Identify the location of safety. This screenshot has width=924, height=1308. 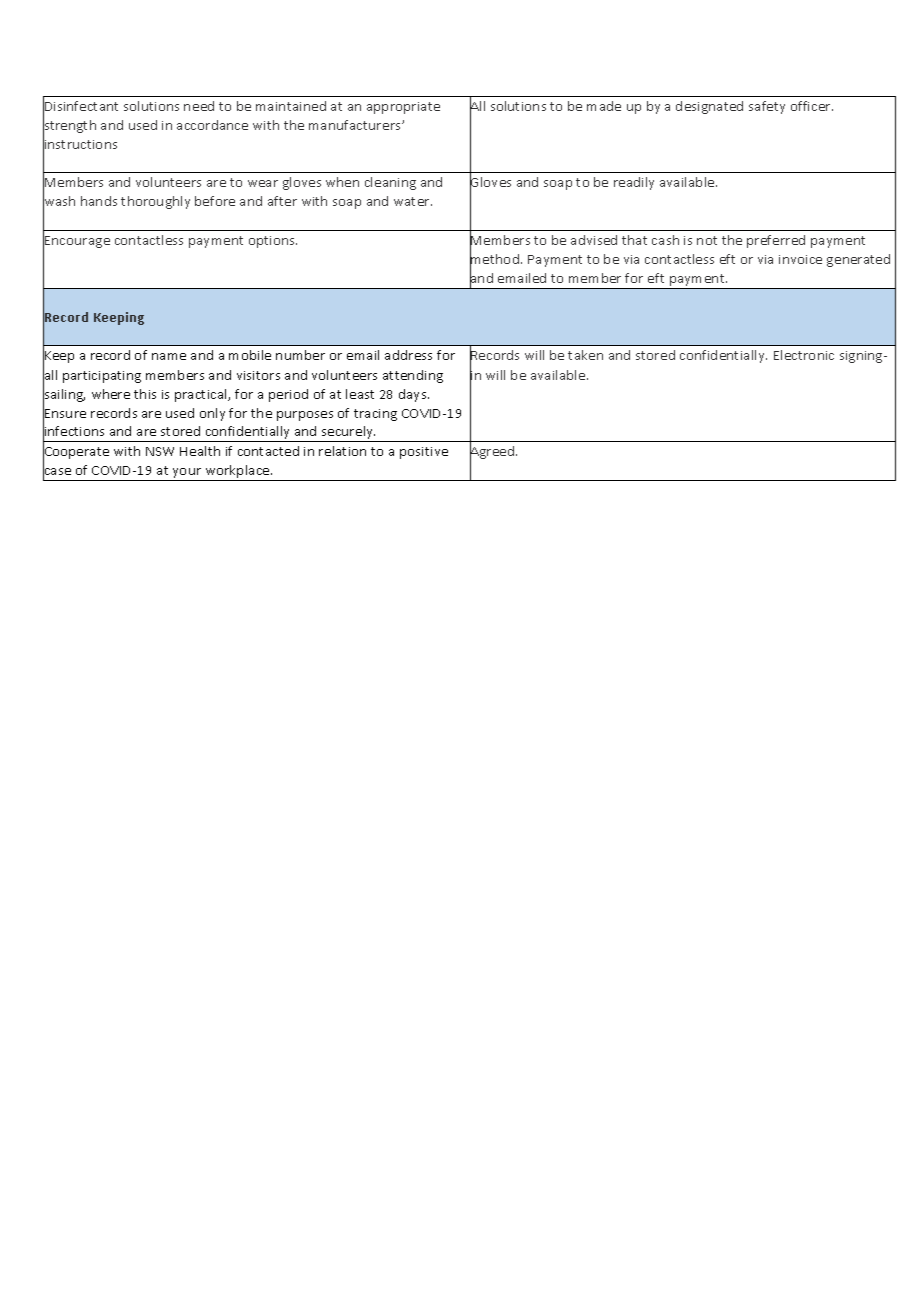
(767, 107).
